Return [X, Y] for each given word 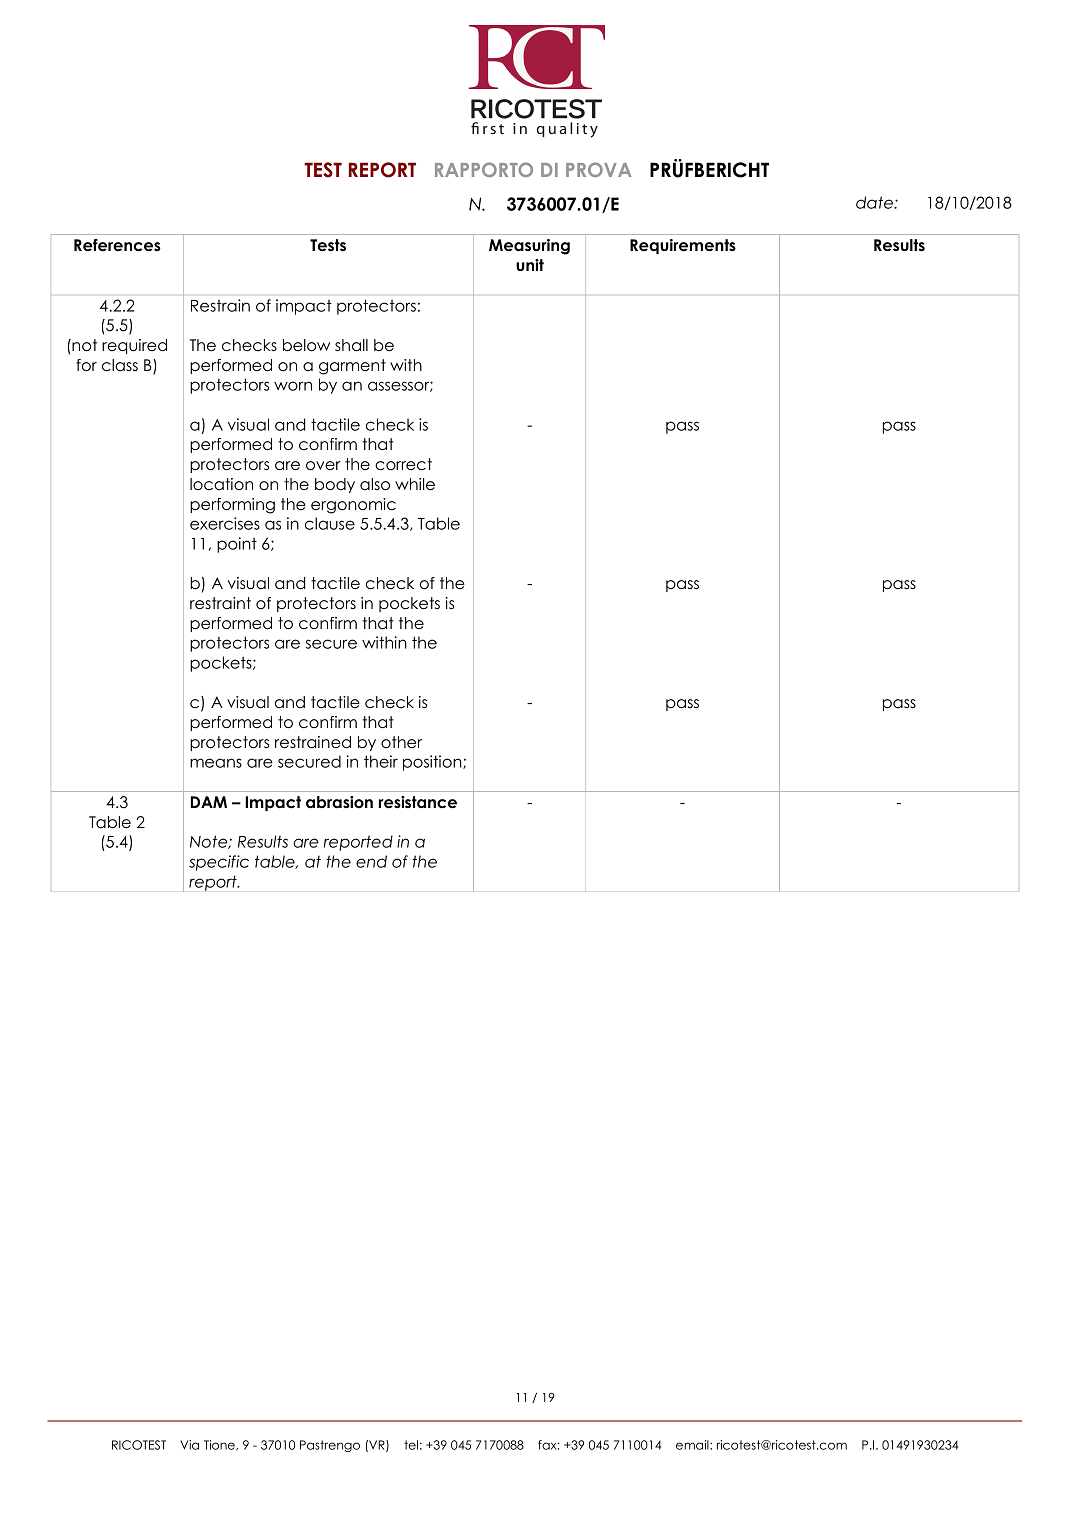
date [875, 202]
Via [189, 1445]
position [433, 763]
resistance [418, 802]
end [371, 861]
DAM [209, 802]
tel [411, 1445]
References [117, 245]
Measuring [529, 247]
